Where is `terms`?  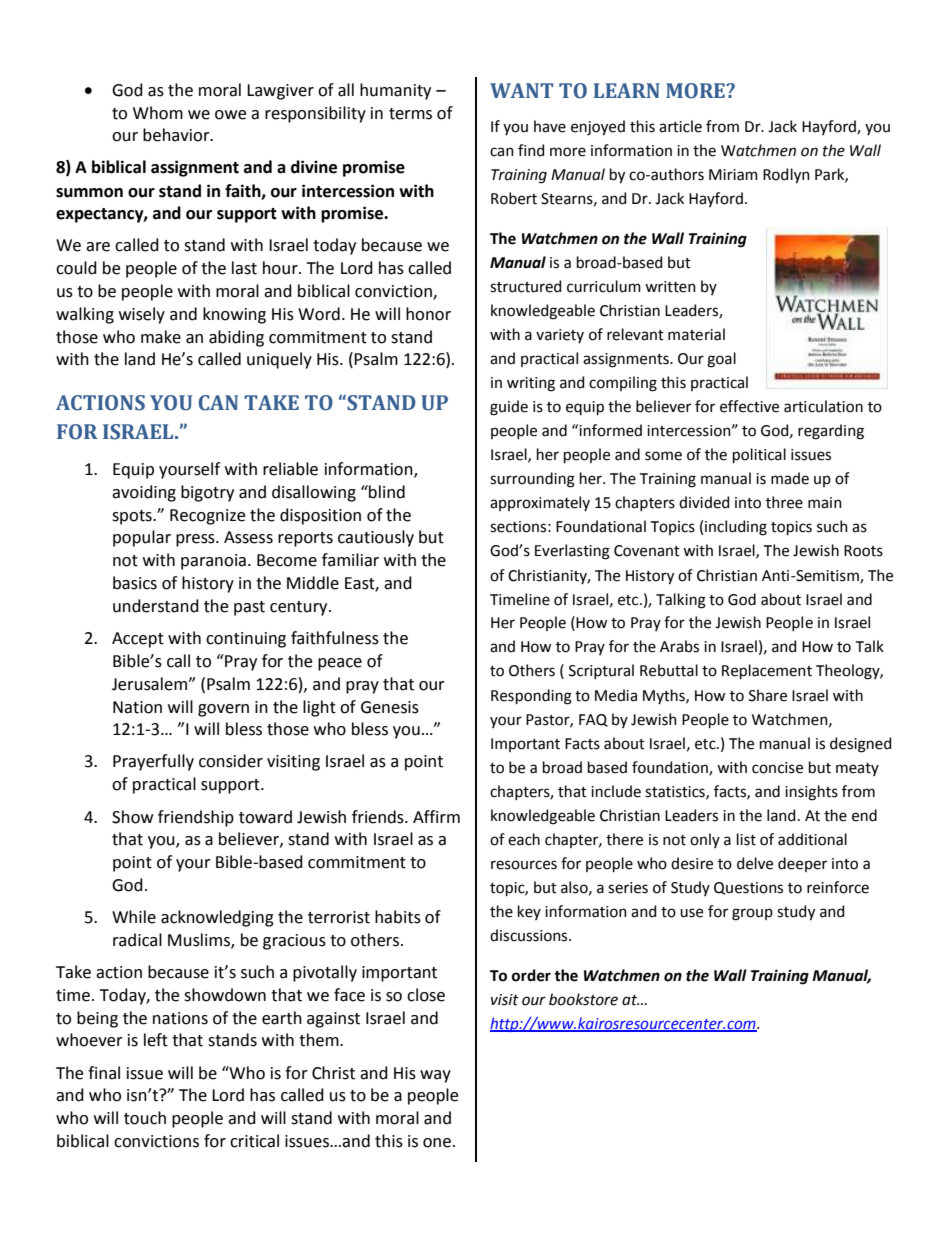 terms is located at coordinates (410, 114).
